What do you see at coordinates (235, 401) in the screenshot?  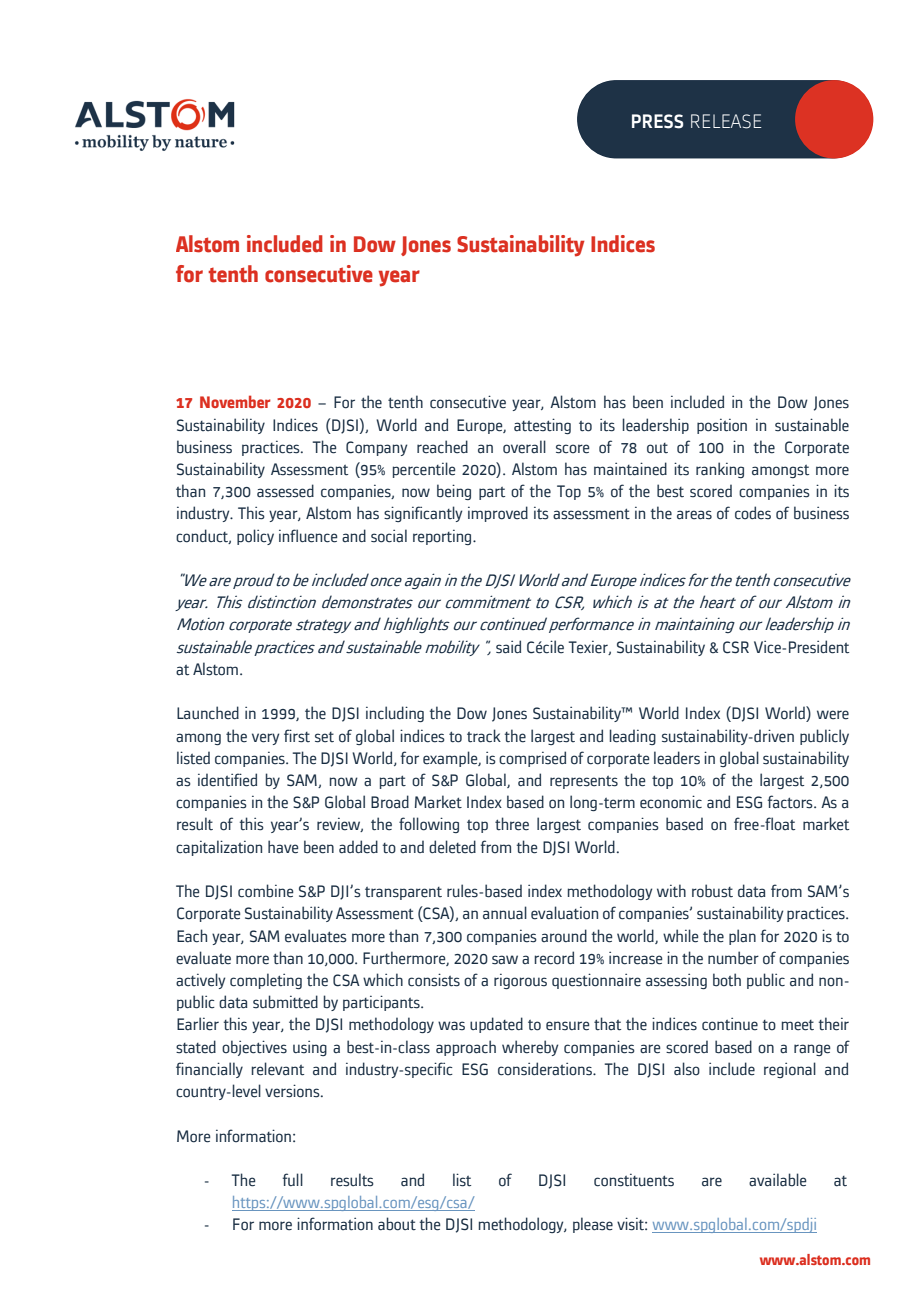 I see `November` at bounding box center [235, 401].
